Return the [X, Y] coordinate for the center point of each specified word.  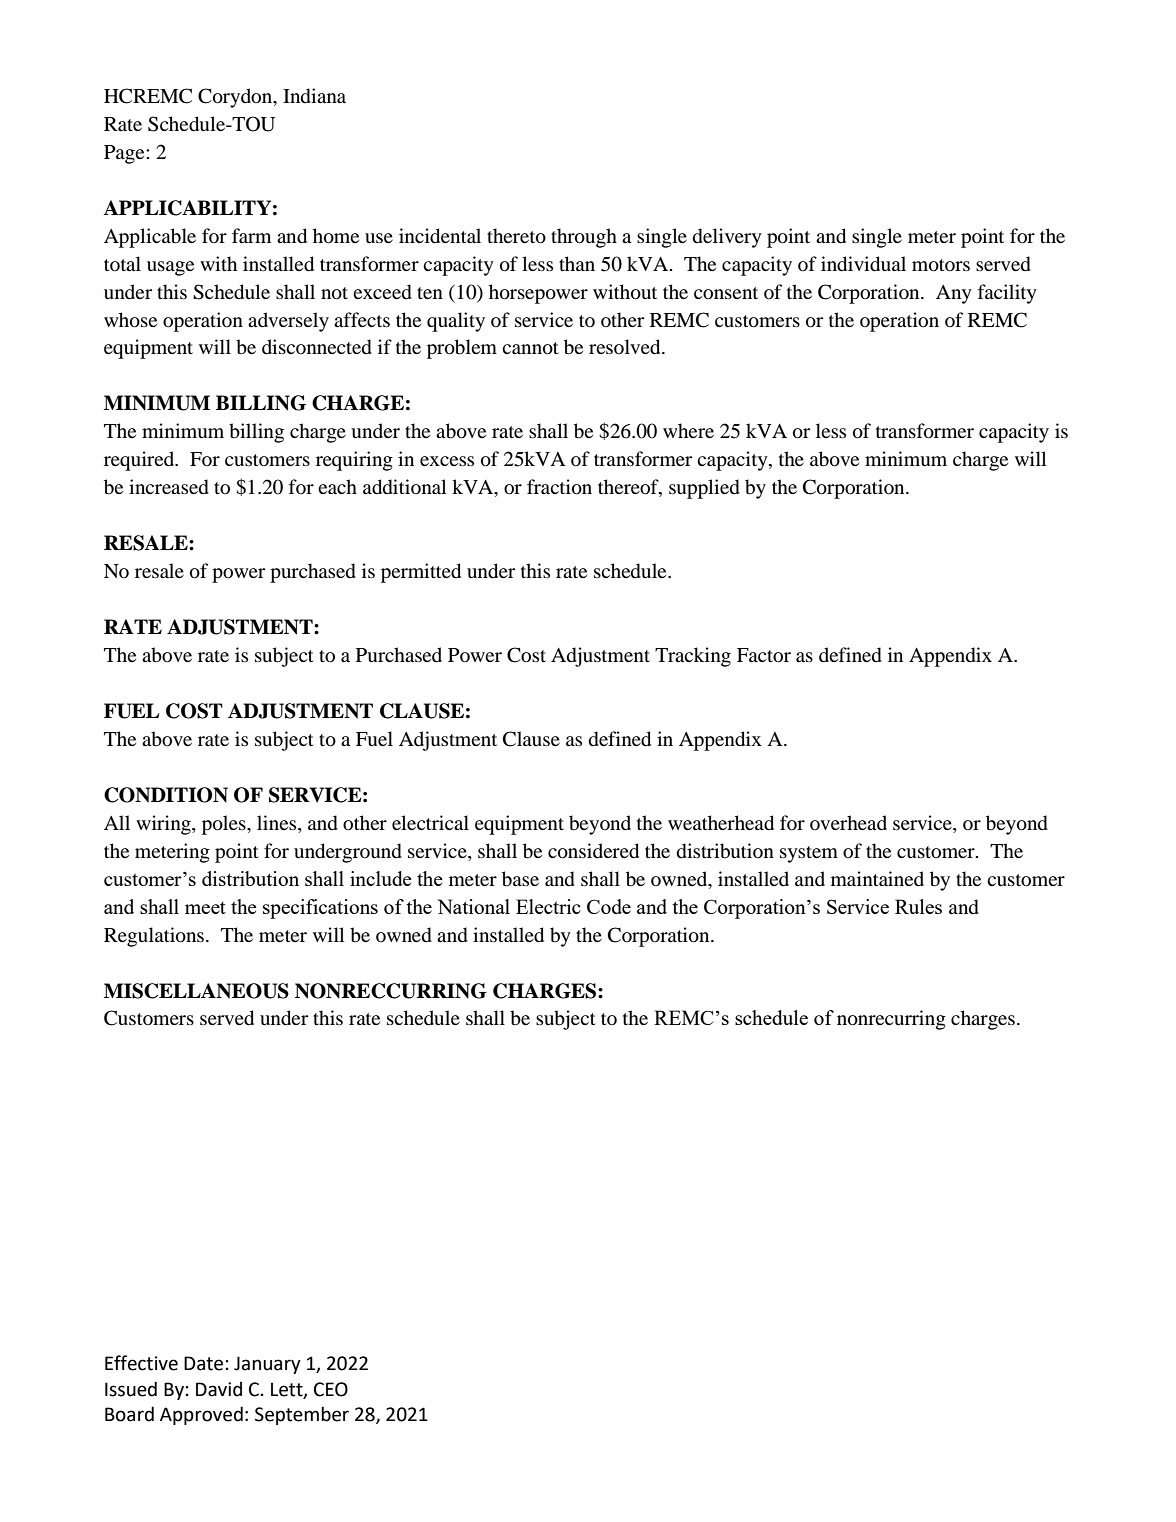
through [584, 238]
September [302, 1415]
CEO [331, 1389]
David [219, 1389]
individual [863, 264]
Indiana [314, 96]
